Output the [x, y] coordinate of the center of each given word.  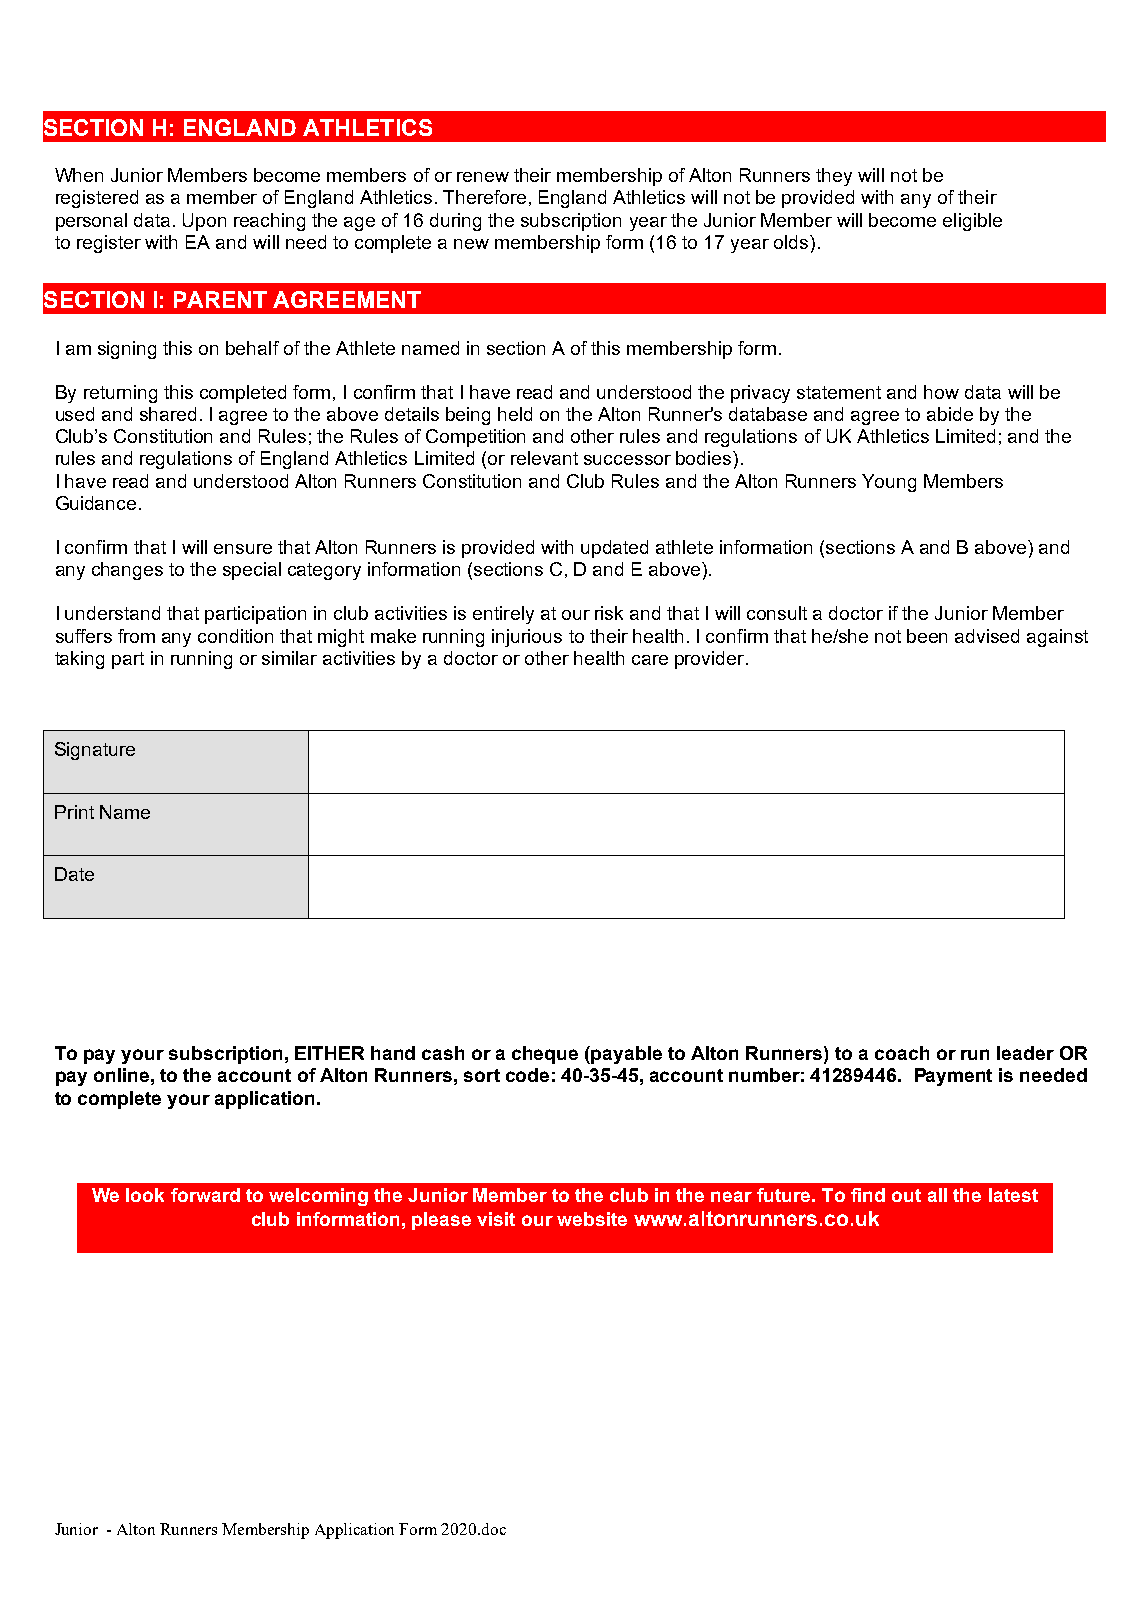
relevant [544, 458]
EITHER [329, 1053]
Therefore [484, 197]
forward [205, 1195]
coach [902, 1053]
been [927, 636]
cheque [545, 1055]
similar [289, 658]
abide [950, 414]
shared [168, 414]
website [592, 1219]
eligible [972, 222]
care [650, 660]
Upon [204, 222]
